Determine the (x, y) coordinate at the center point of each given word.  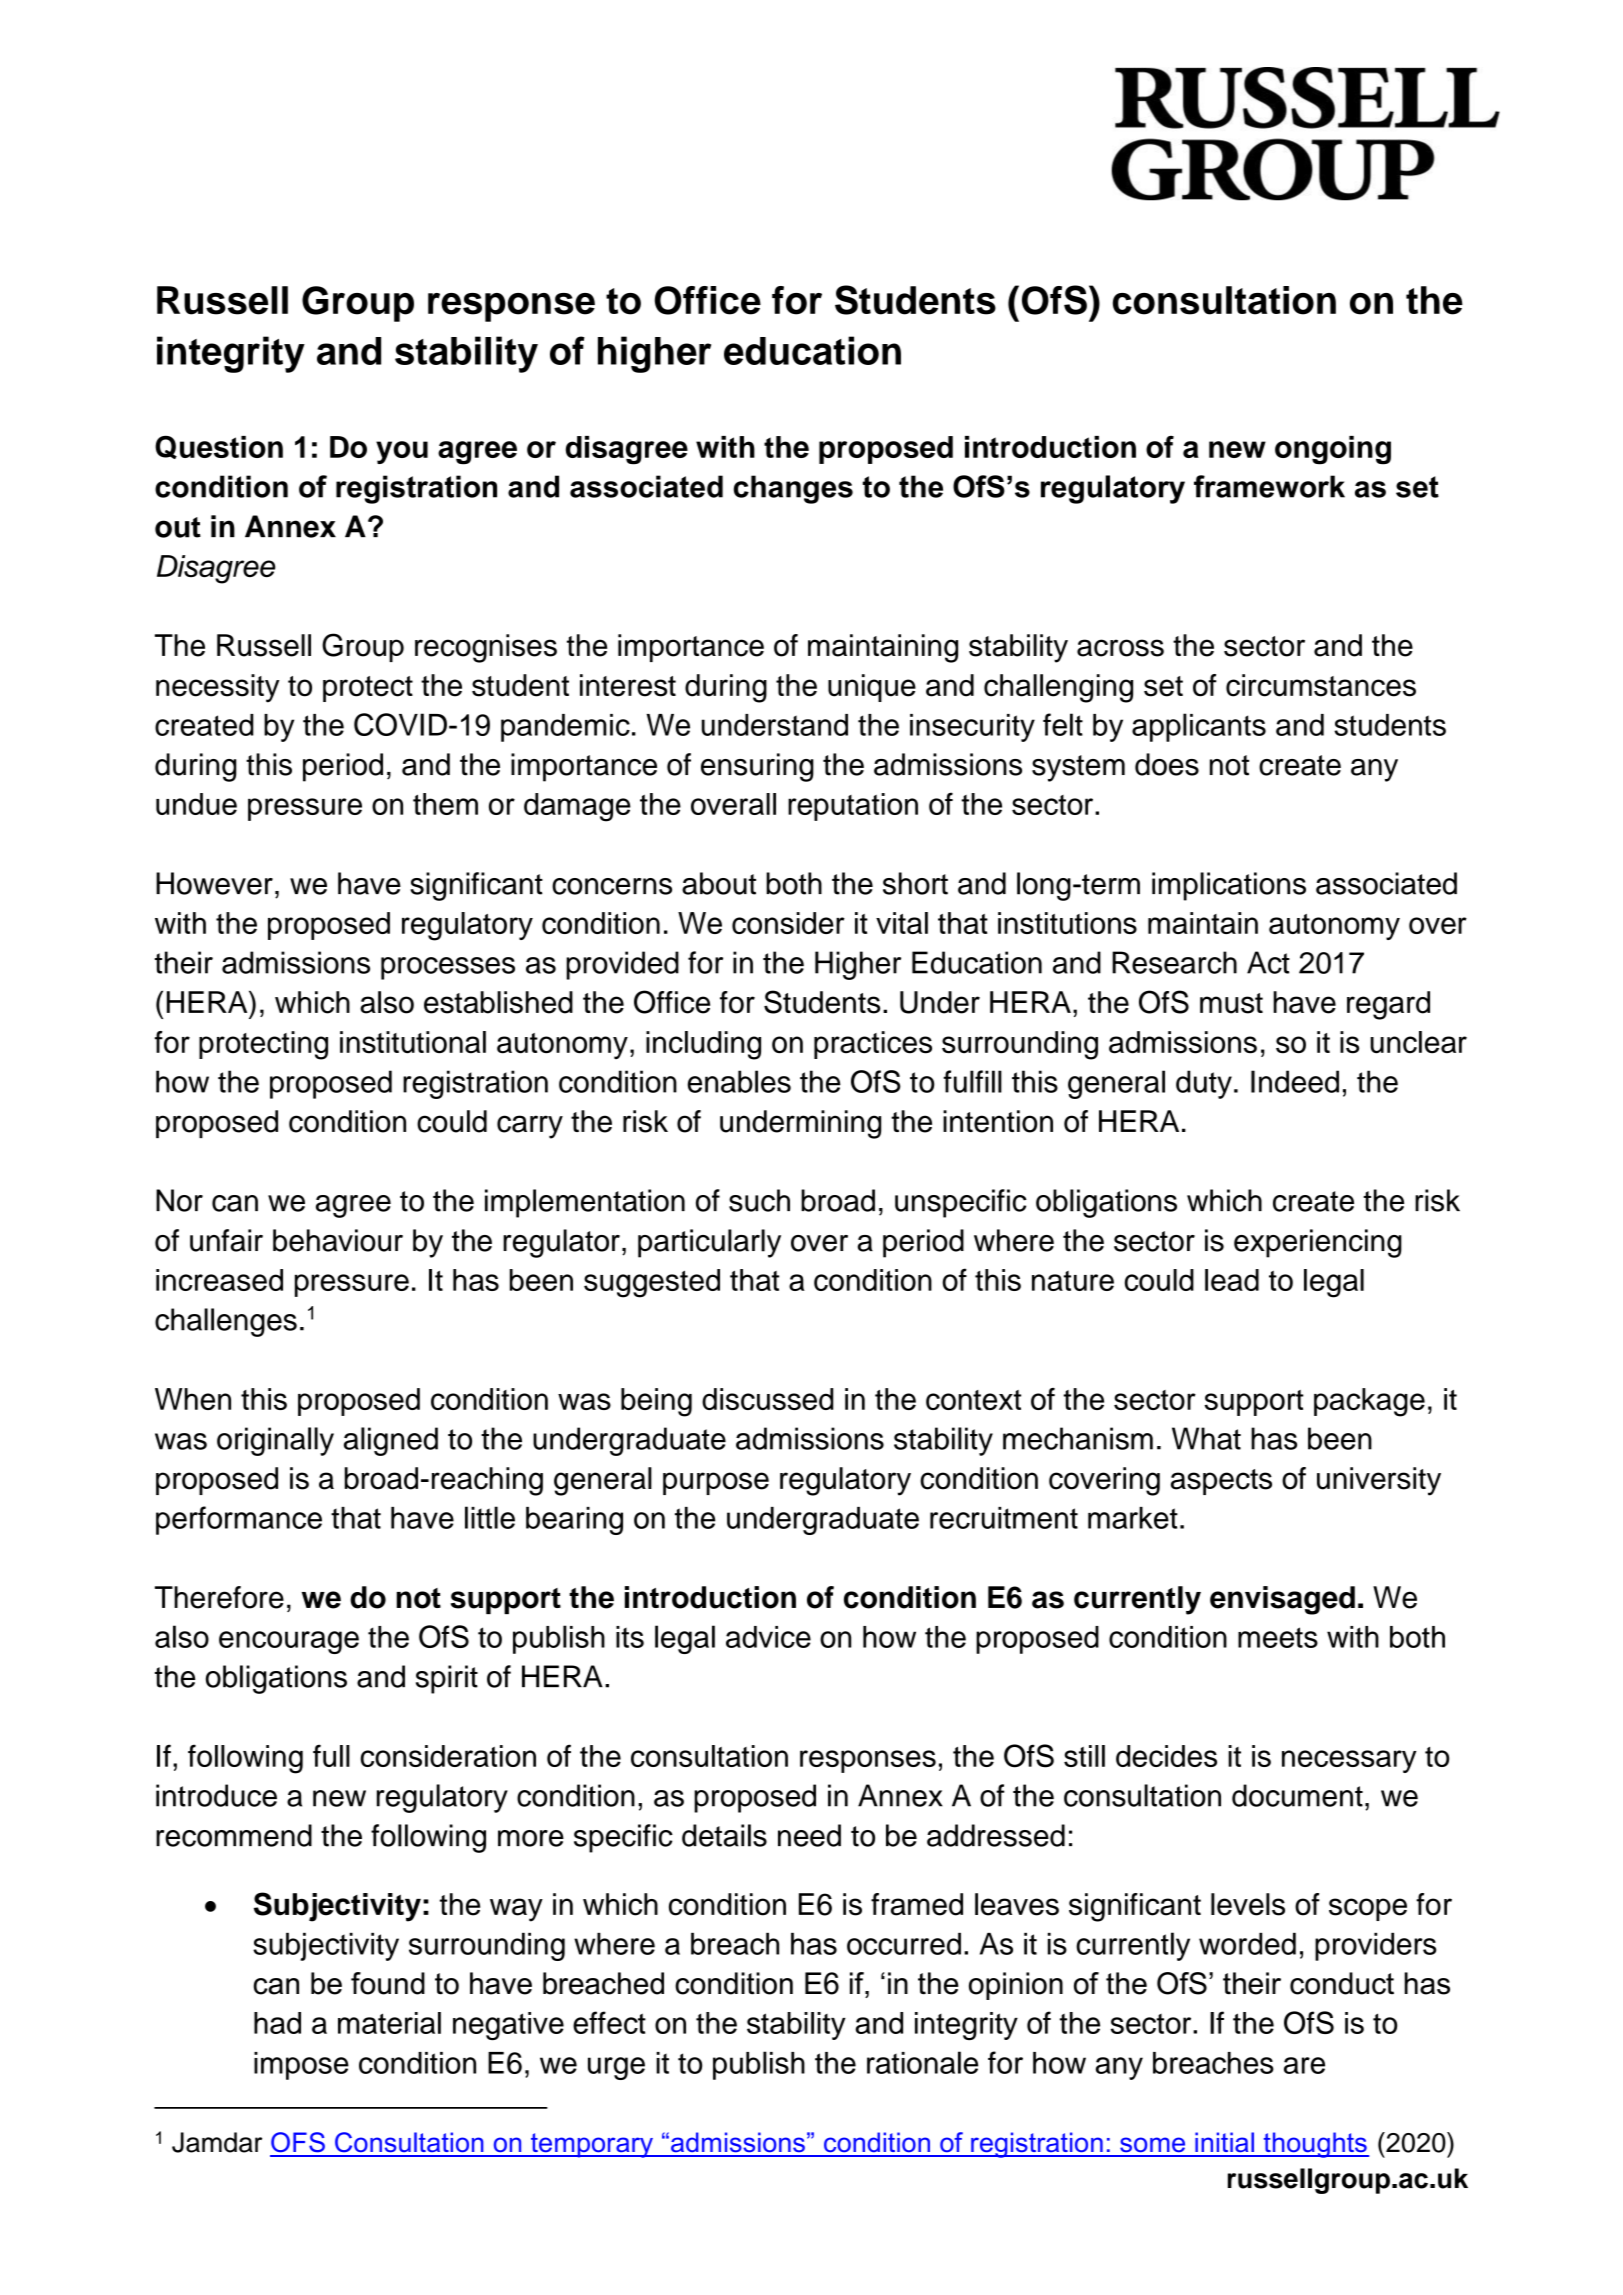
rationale (922, 2062)
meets (1278, 1637)
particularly (709, 1243)
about (719, 883)
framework (1269, 486)
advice (768, 1637)
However (214, 883)
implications (1229, 886)
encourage (289, 1642)
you (402, 452)
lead (1232, 1280)
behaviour (338, 1240)
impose (301, 2066)
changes (793, 489)
